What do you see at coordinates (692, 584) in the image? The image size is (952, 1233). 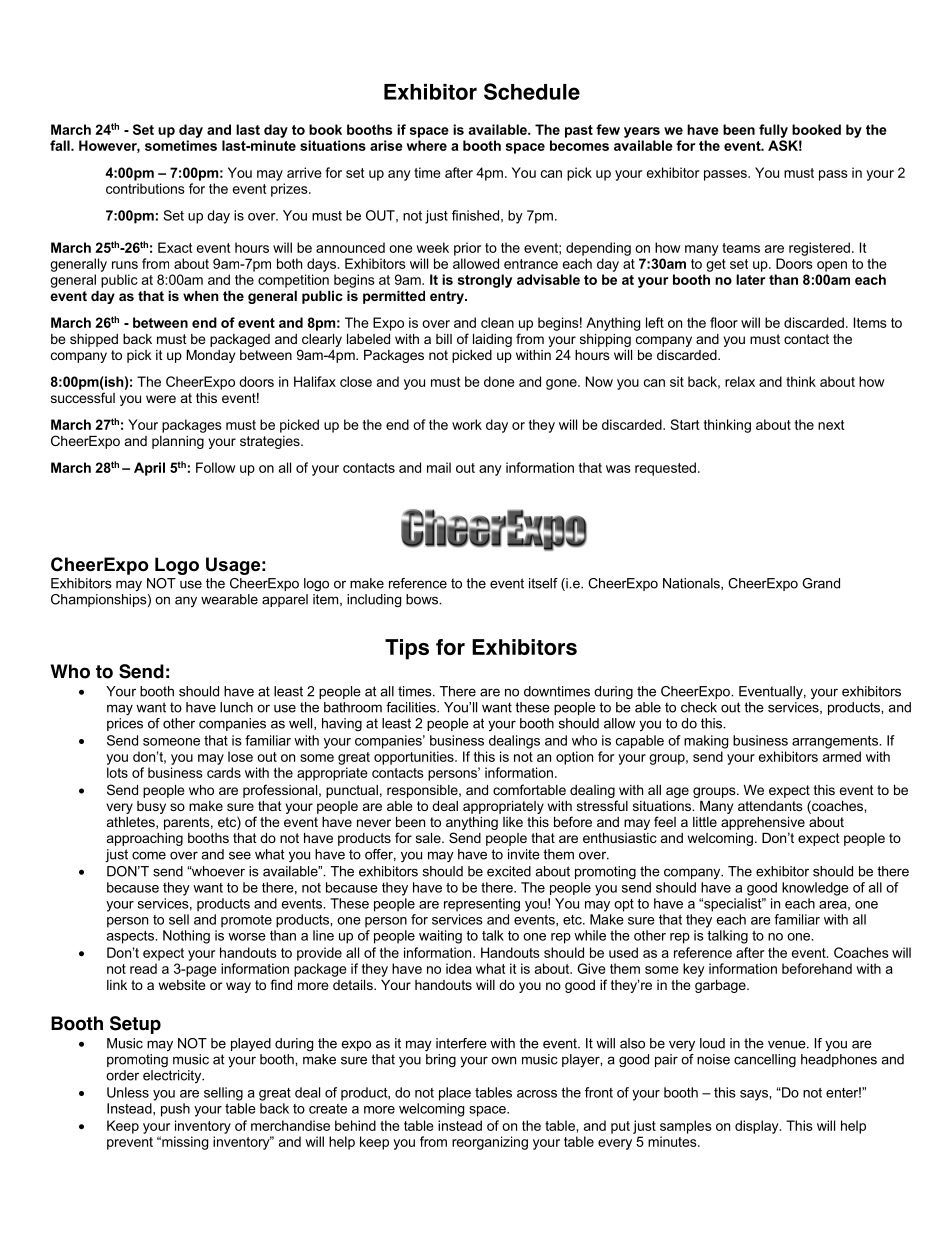 I see `Nationals` at bounding box center [692, 584].
